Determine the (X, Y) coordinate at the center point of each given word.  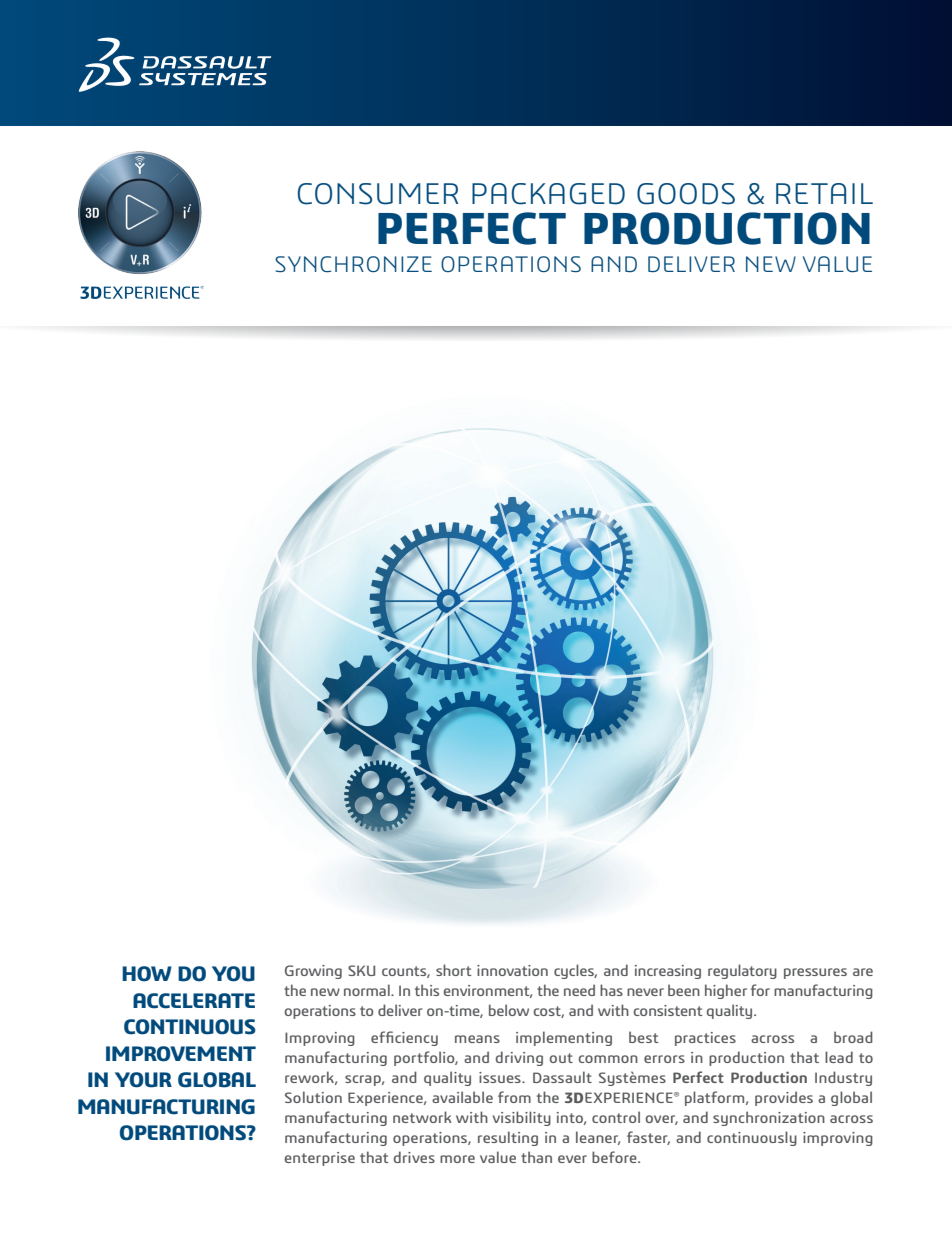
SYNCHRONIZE (353, 264)
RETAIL (824, 193)
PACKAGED (548, 194)
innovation (512, 970)
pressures (815, 973)
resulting (508, 1138)
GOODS (686, 194)
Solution (313, 1097)
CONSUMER (378, 194)
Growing (313, 972)
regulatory (742, 971)
